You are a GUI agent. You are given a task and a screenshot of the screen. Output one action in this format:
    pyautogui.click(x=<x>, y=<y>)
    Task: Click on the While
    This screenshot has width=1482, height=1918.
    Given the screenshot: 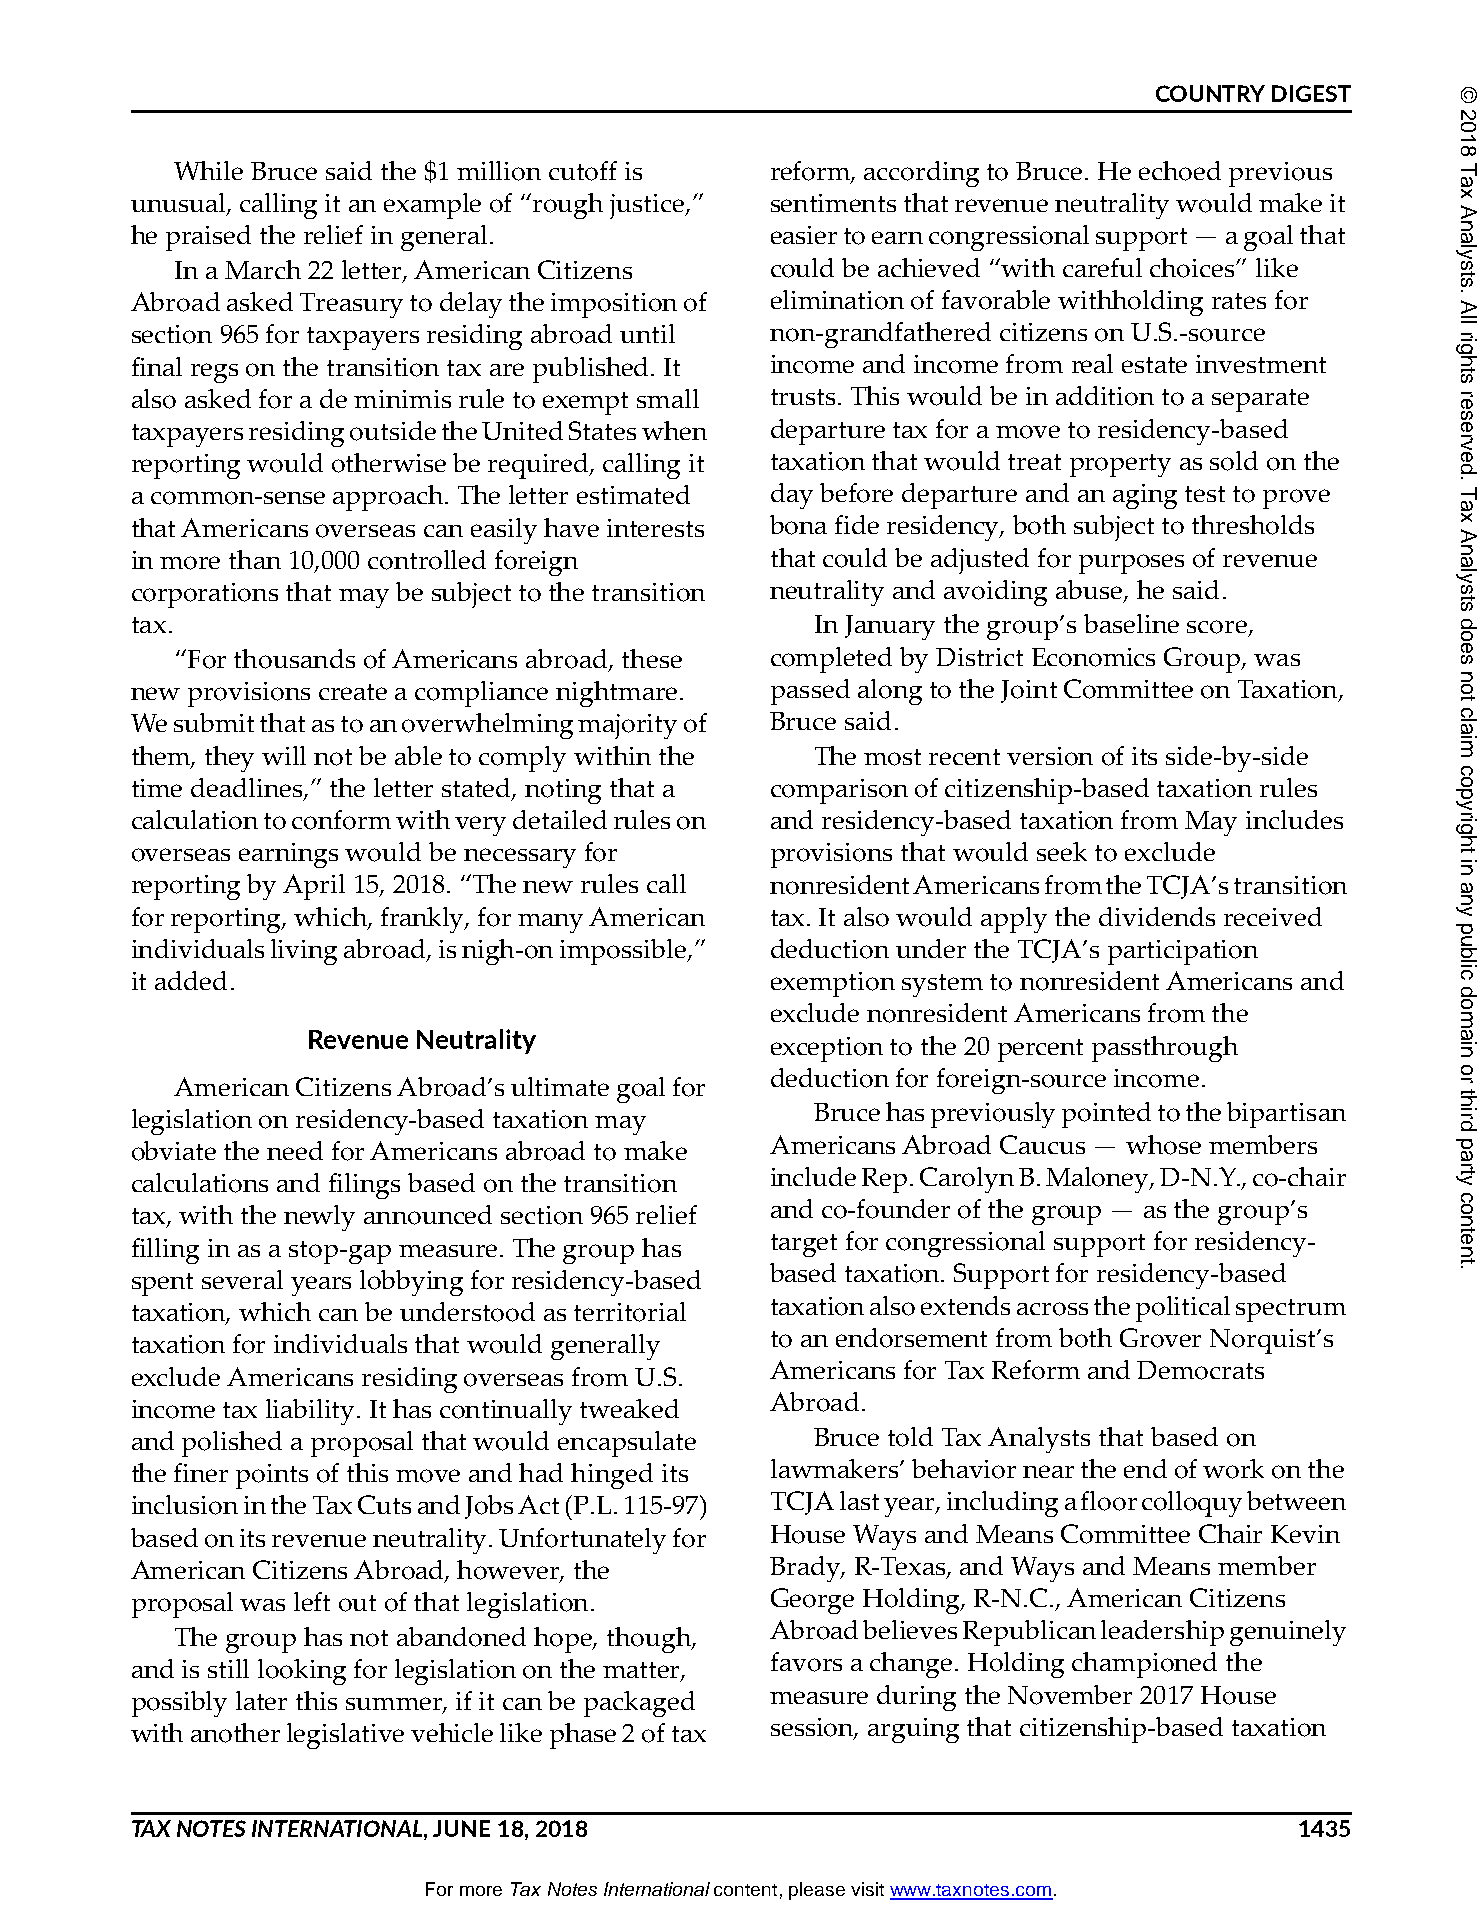 What is the action you would take?
    pyautogui.click(x=208, y=170)
